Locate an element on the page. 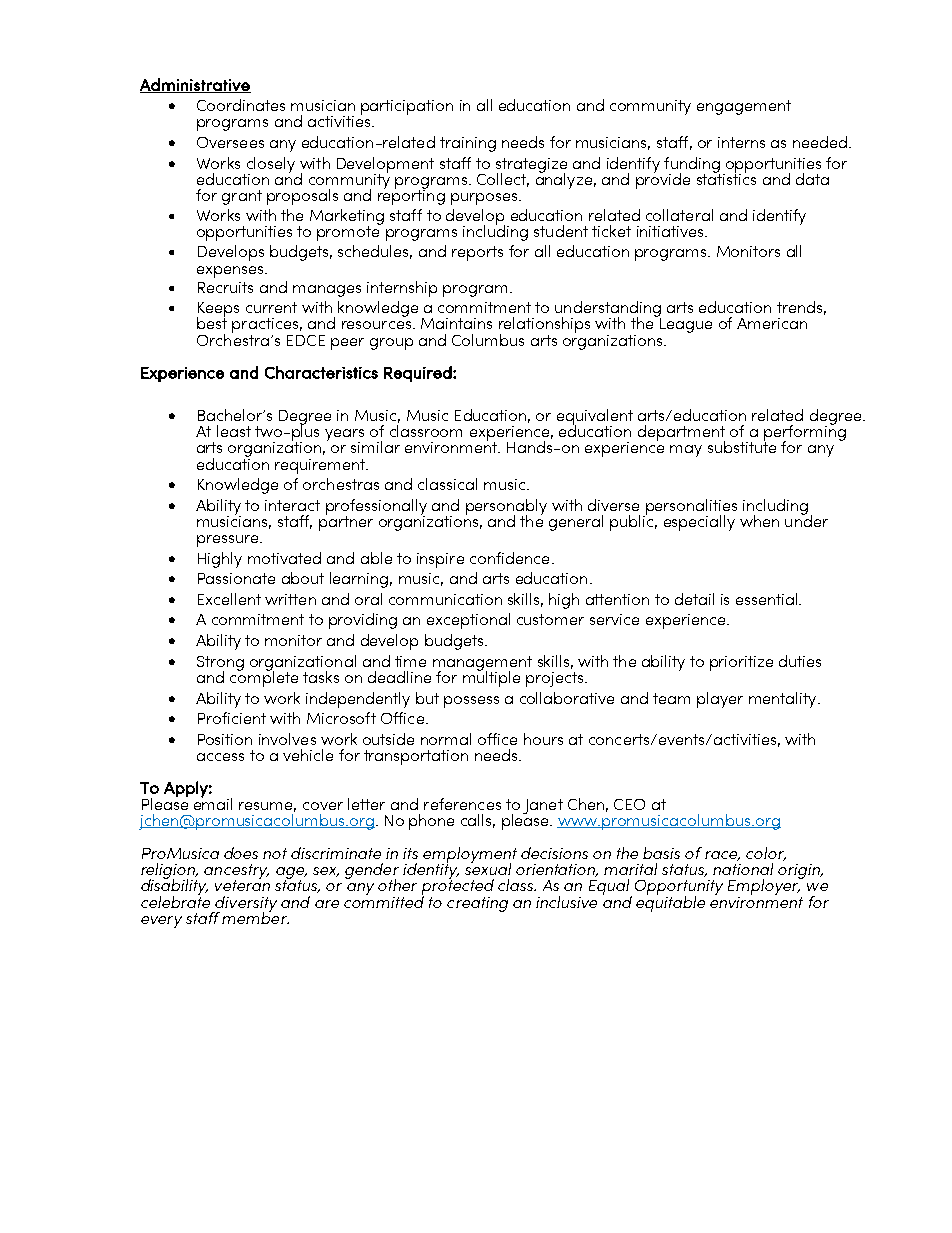  training is located at coordinates (468, 144).
